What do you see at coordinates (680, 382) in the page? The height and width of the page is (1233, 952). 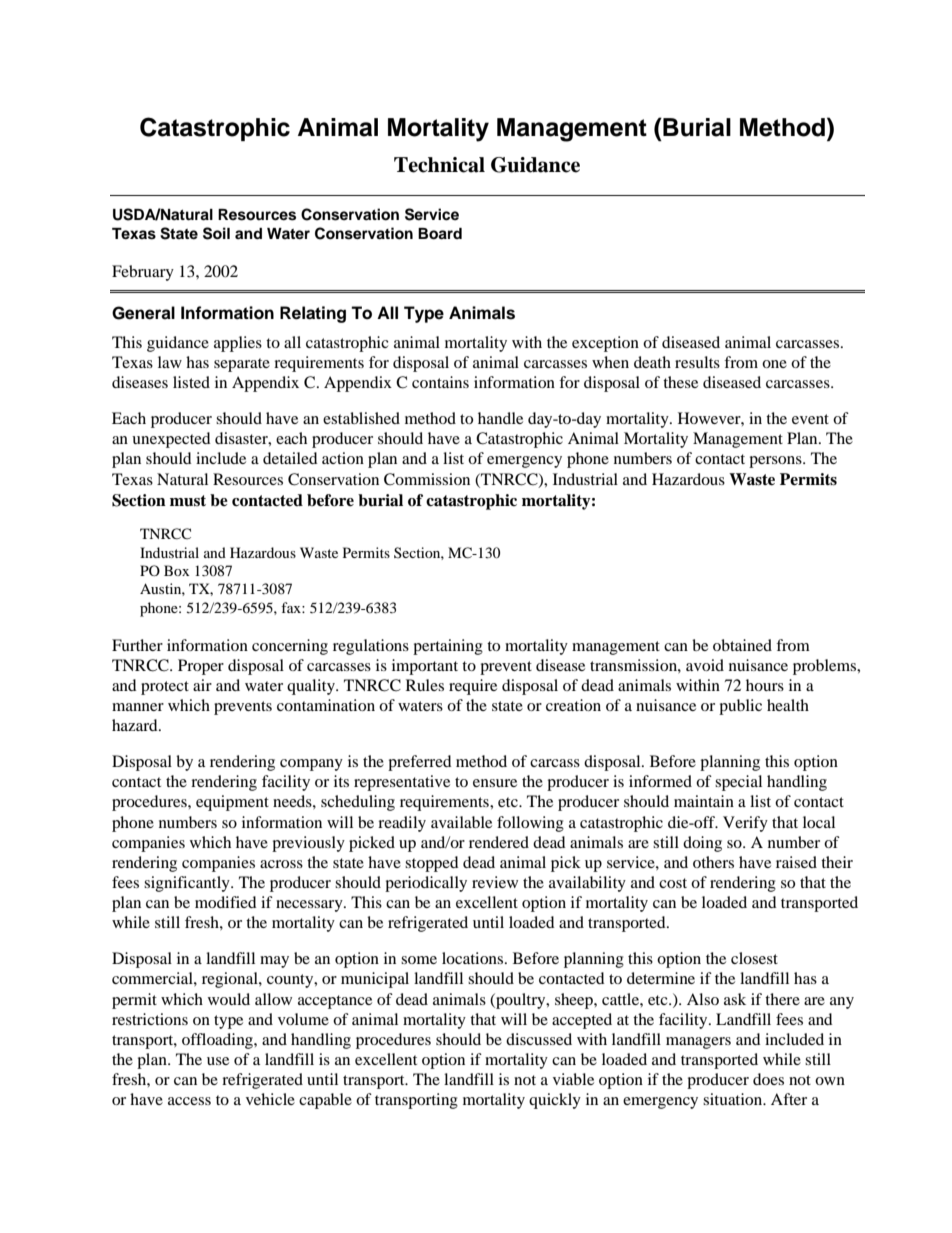 I see `these` at bounding box center [680, 382].
